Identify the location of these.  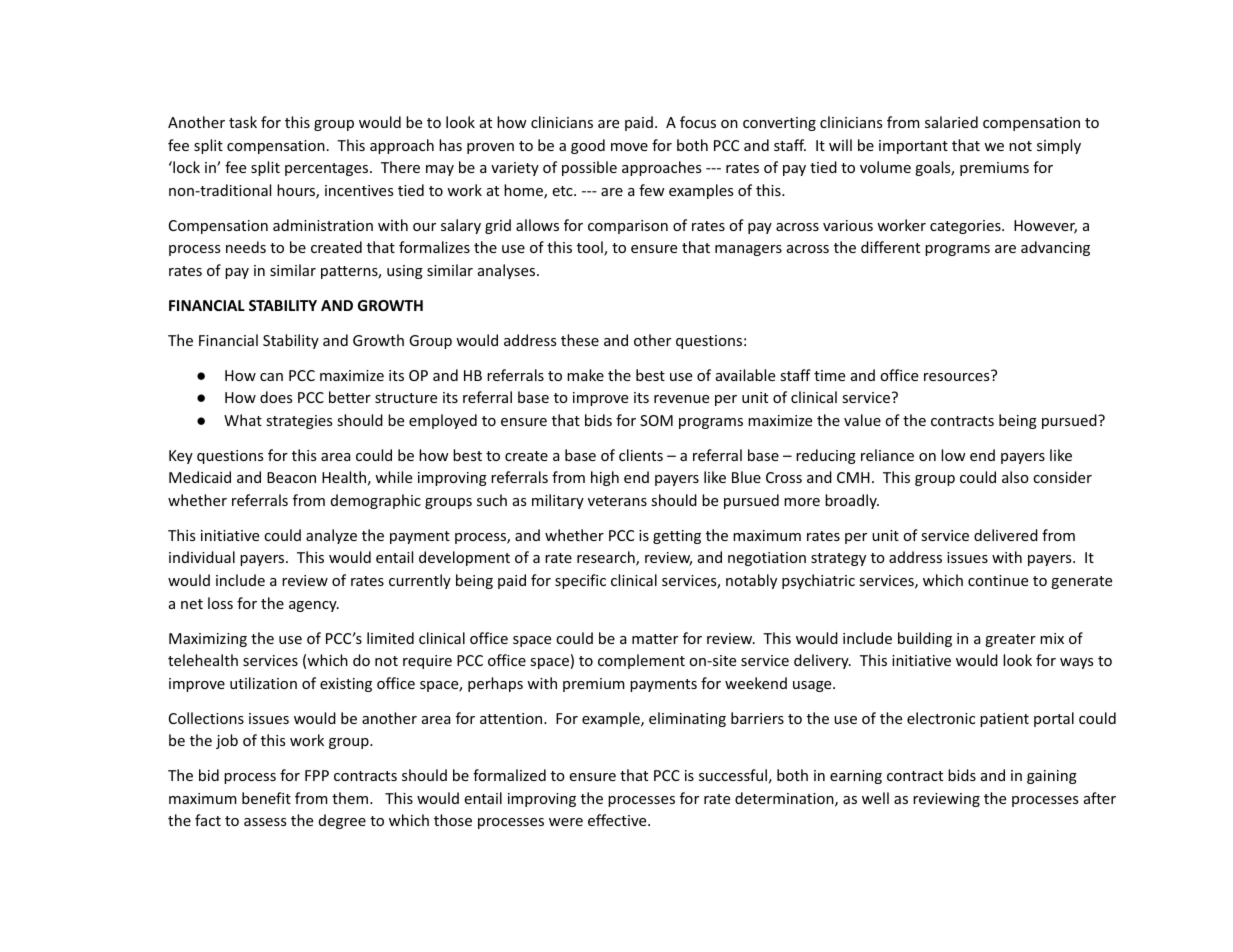
(580, 340).
